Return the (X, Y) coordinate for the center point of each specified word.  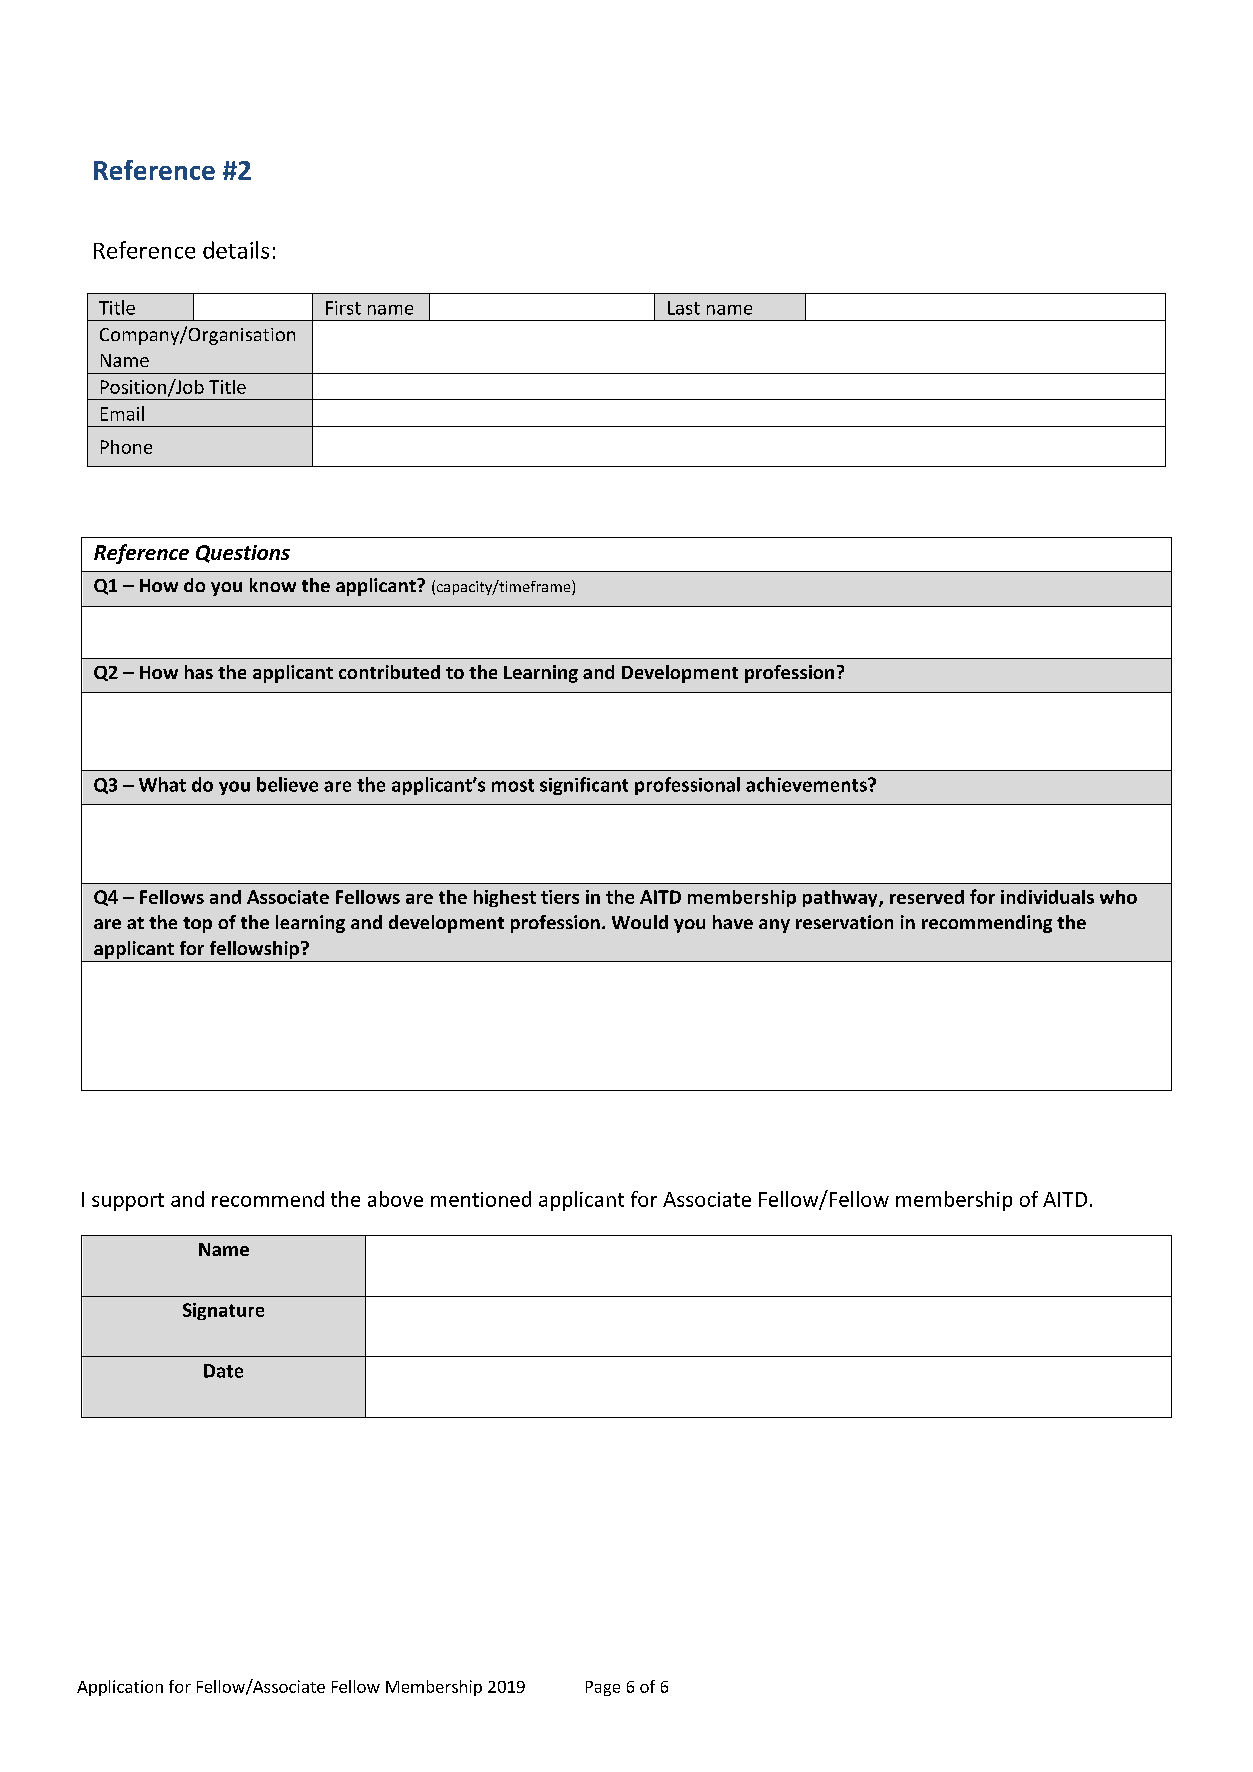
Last (684, 308)
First (343, 308)
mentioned (481, 1199)
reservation (844, 922)
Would (640, 922)
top (197, 925)
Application (120, 1688)
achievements (807, 784)
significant (584, 786)
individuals (1047, 897)
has (199, 672)
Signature (223, 1311)
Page (603, 1688)
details (236, 250)
